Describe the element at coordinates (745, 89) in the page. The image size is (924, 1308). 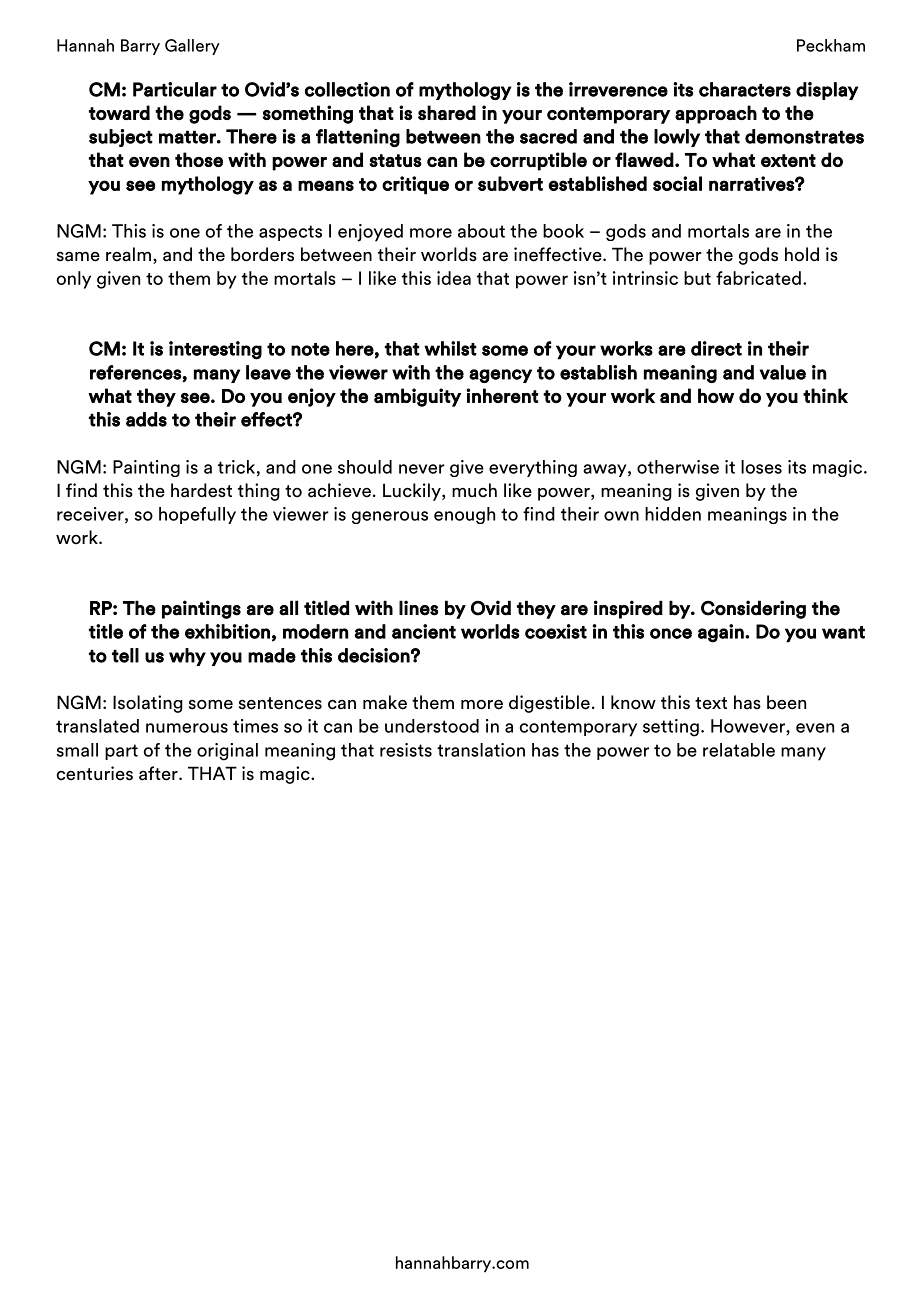
I see `characters` at that location.
